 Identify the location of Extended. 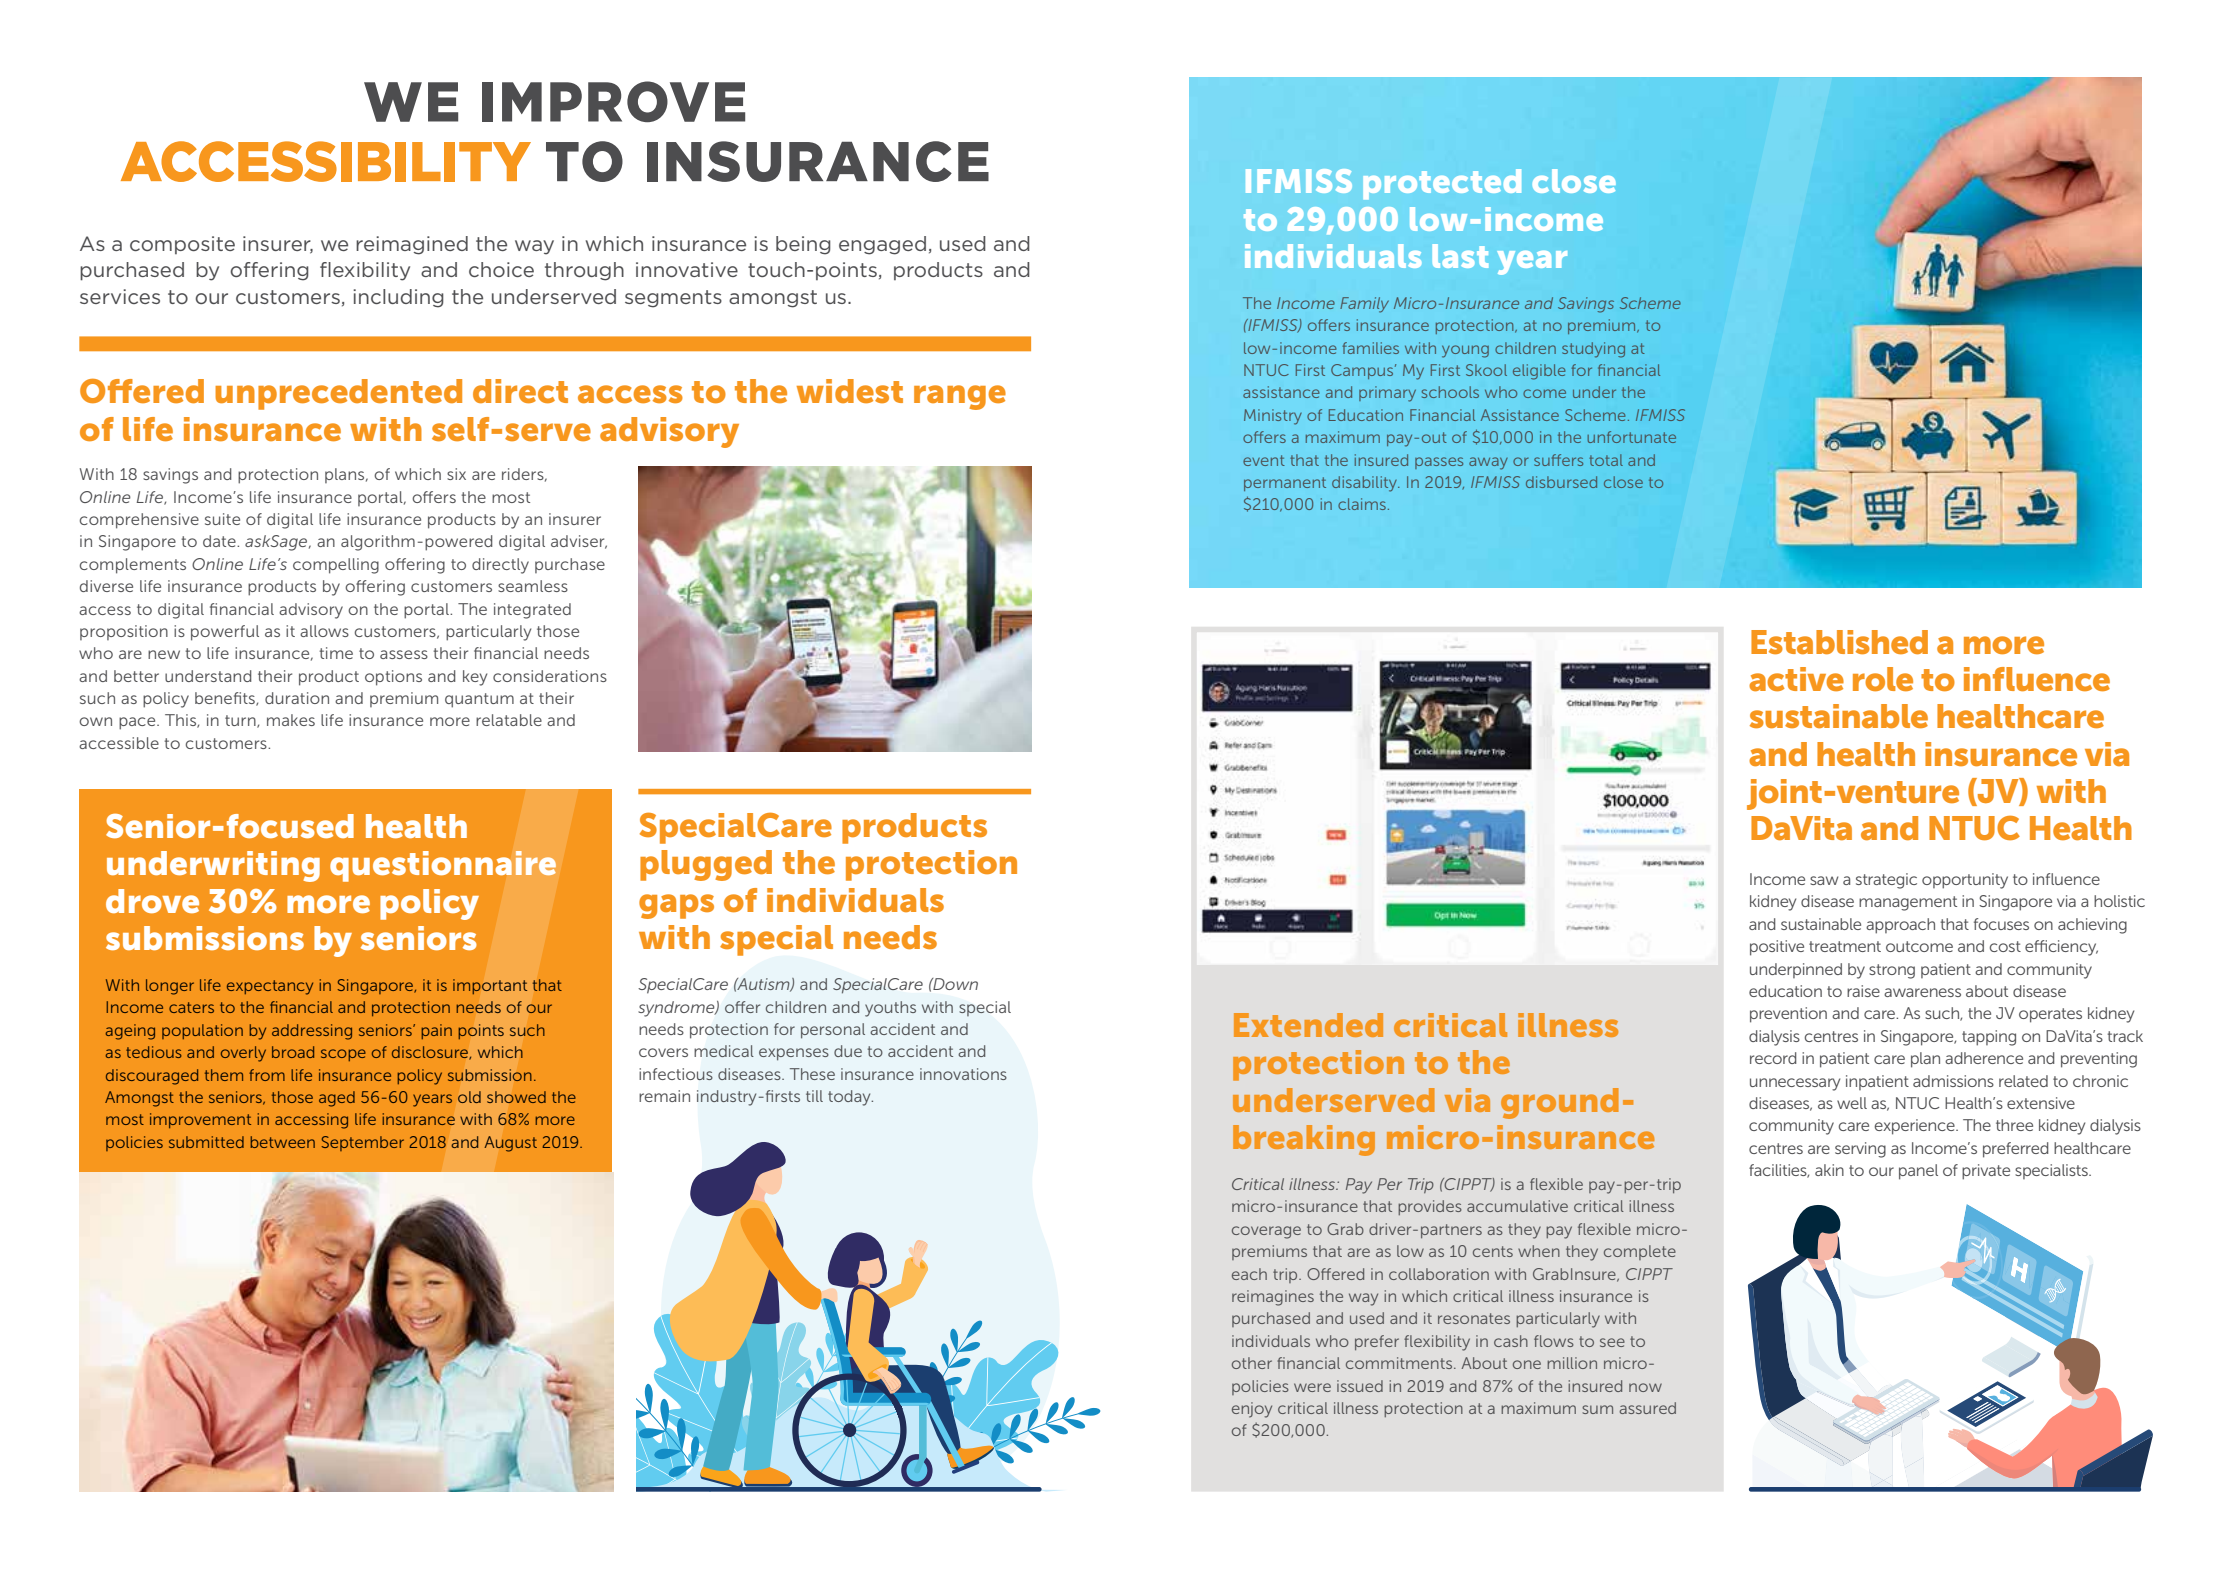
(1308, 1025).
